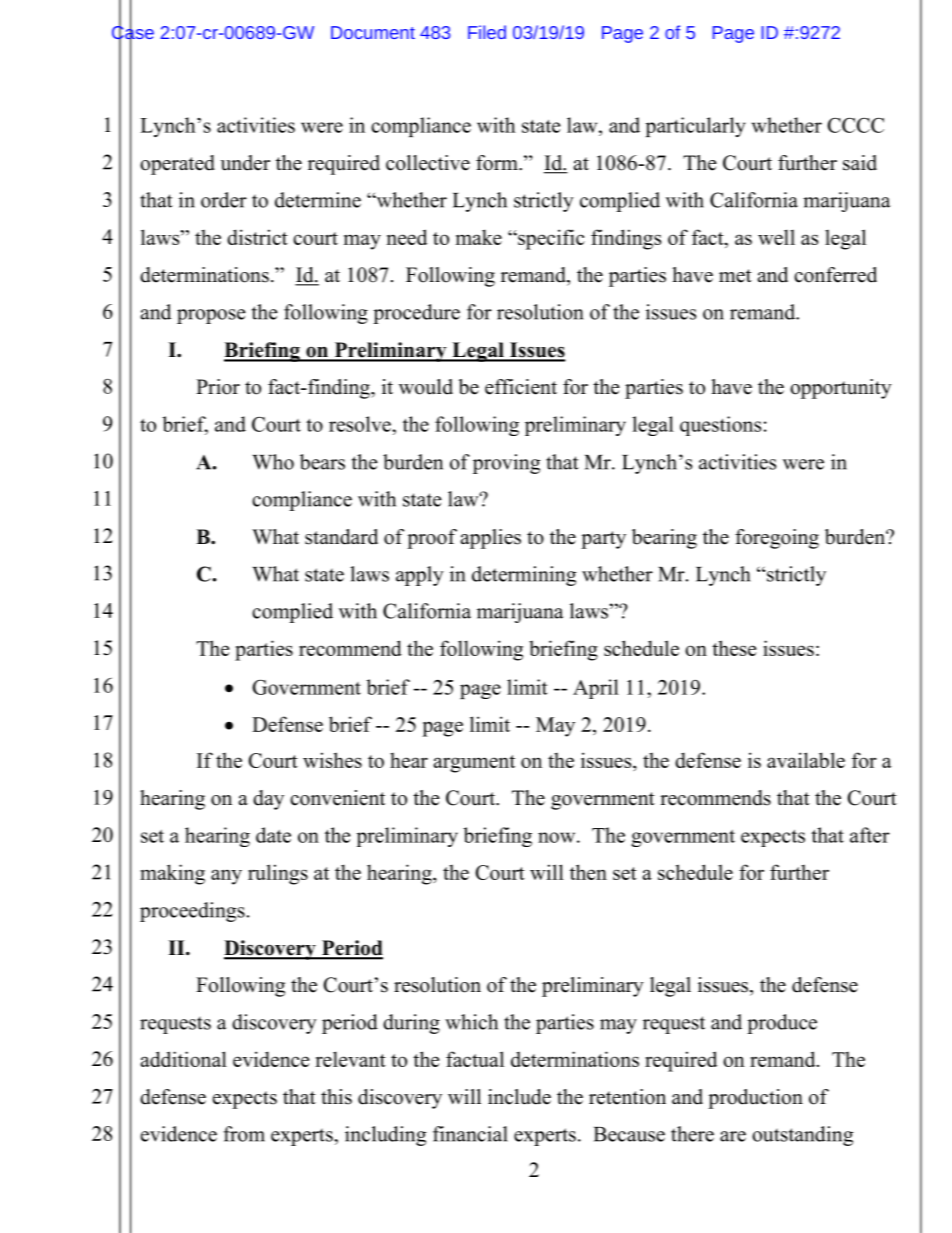 This screenshot has height=1233, width=952. Describe the element at coordinates (506, 464) in the screenshot. I see `proving` at that location.
